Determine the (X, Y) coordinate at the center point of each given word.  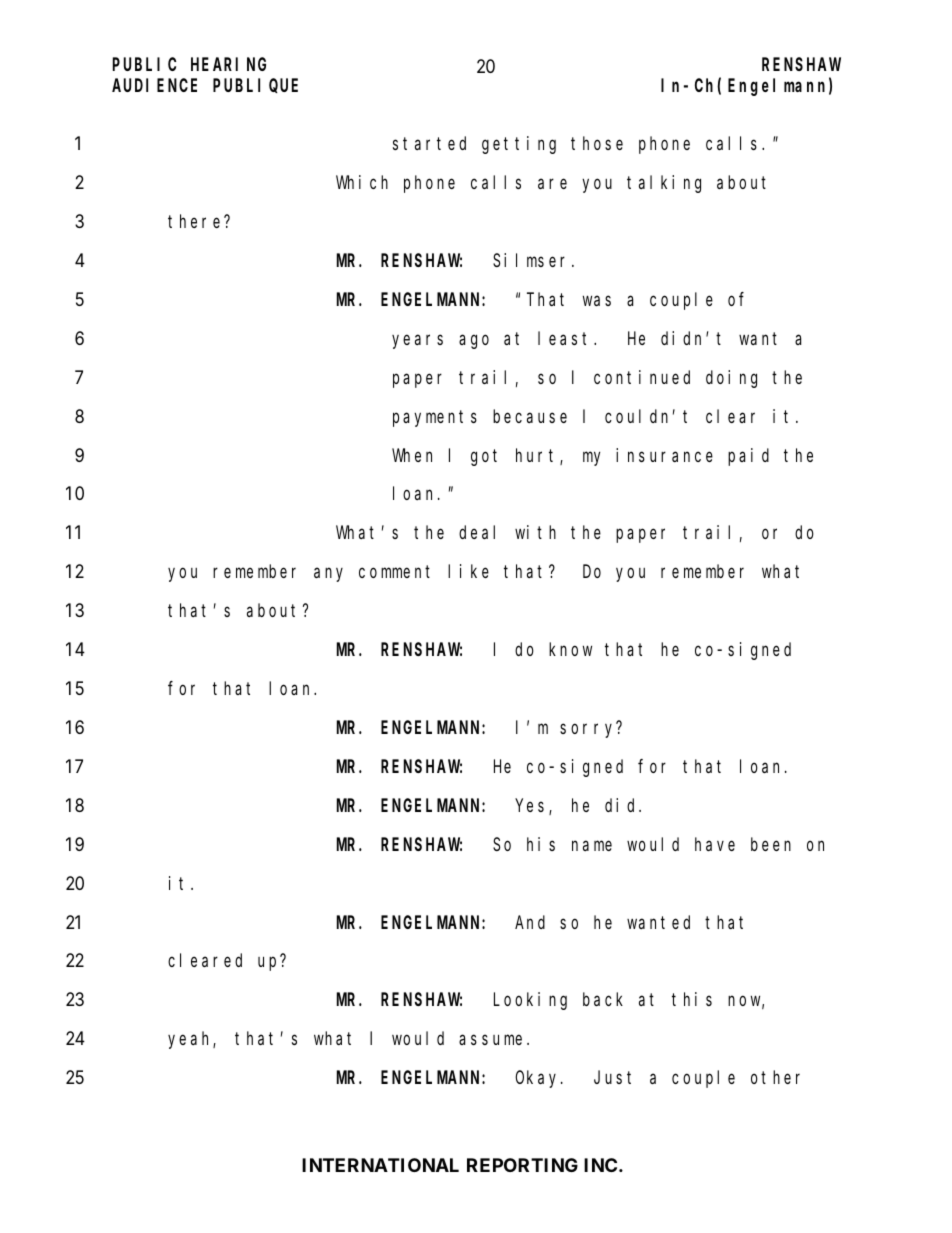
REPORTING (522, 1165)
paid (748, 457)
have (715, 844)
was (597, 301)
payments (435, 418)
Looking (530, 1001)
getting (519, 145)
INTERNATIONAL (380, 1165)
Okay (538, 1079)
